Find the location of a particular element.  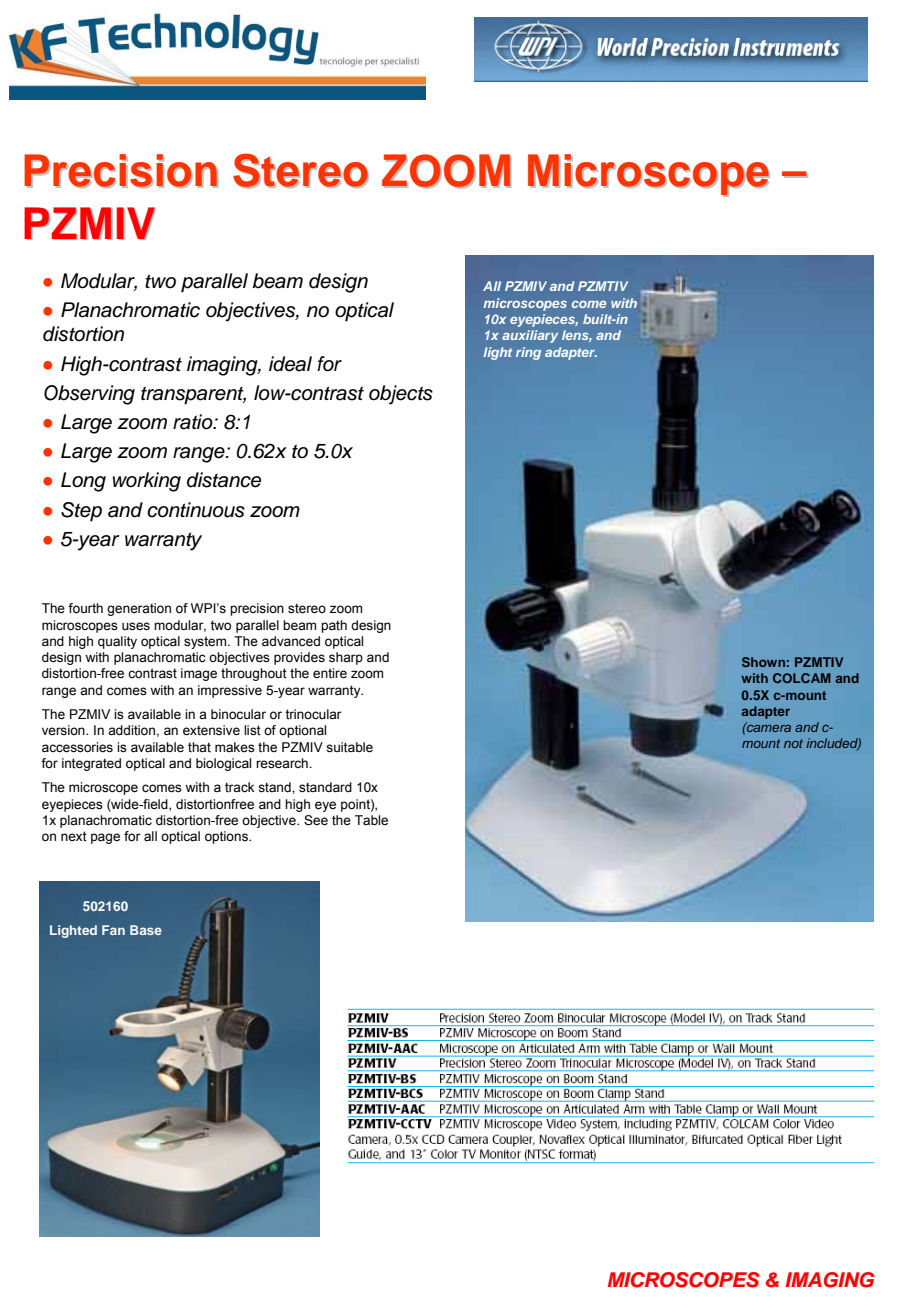

ring is located at coordinates (528, 353).
